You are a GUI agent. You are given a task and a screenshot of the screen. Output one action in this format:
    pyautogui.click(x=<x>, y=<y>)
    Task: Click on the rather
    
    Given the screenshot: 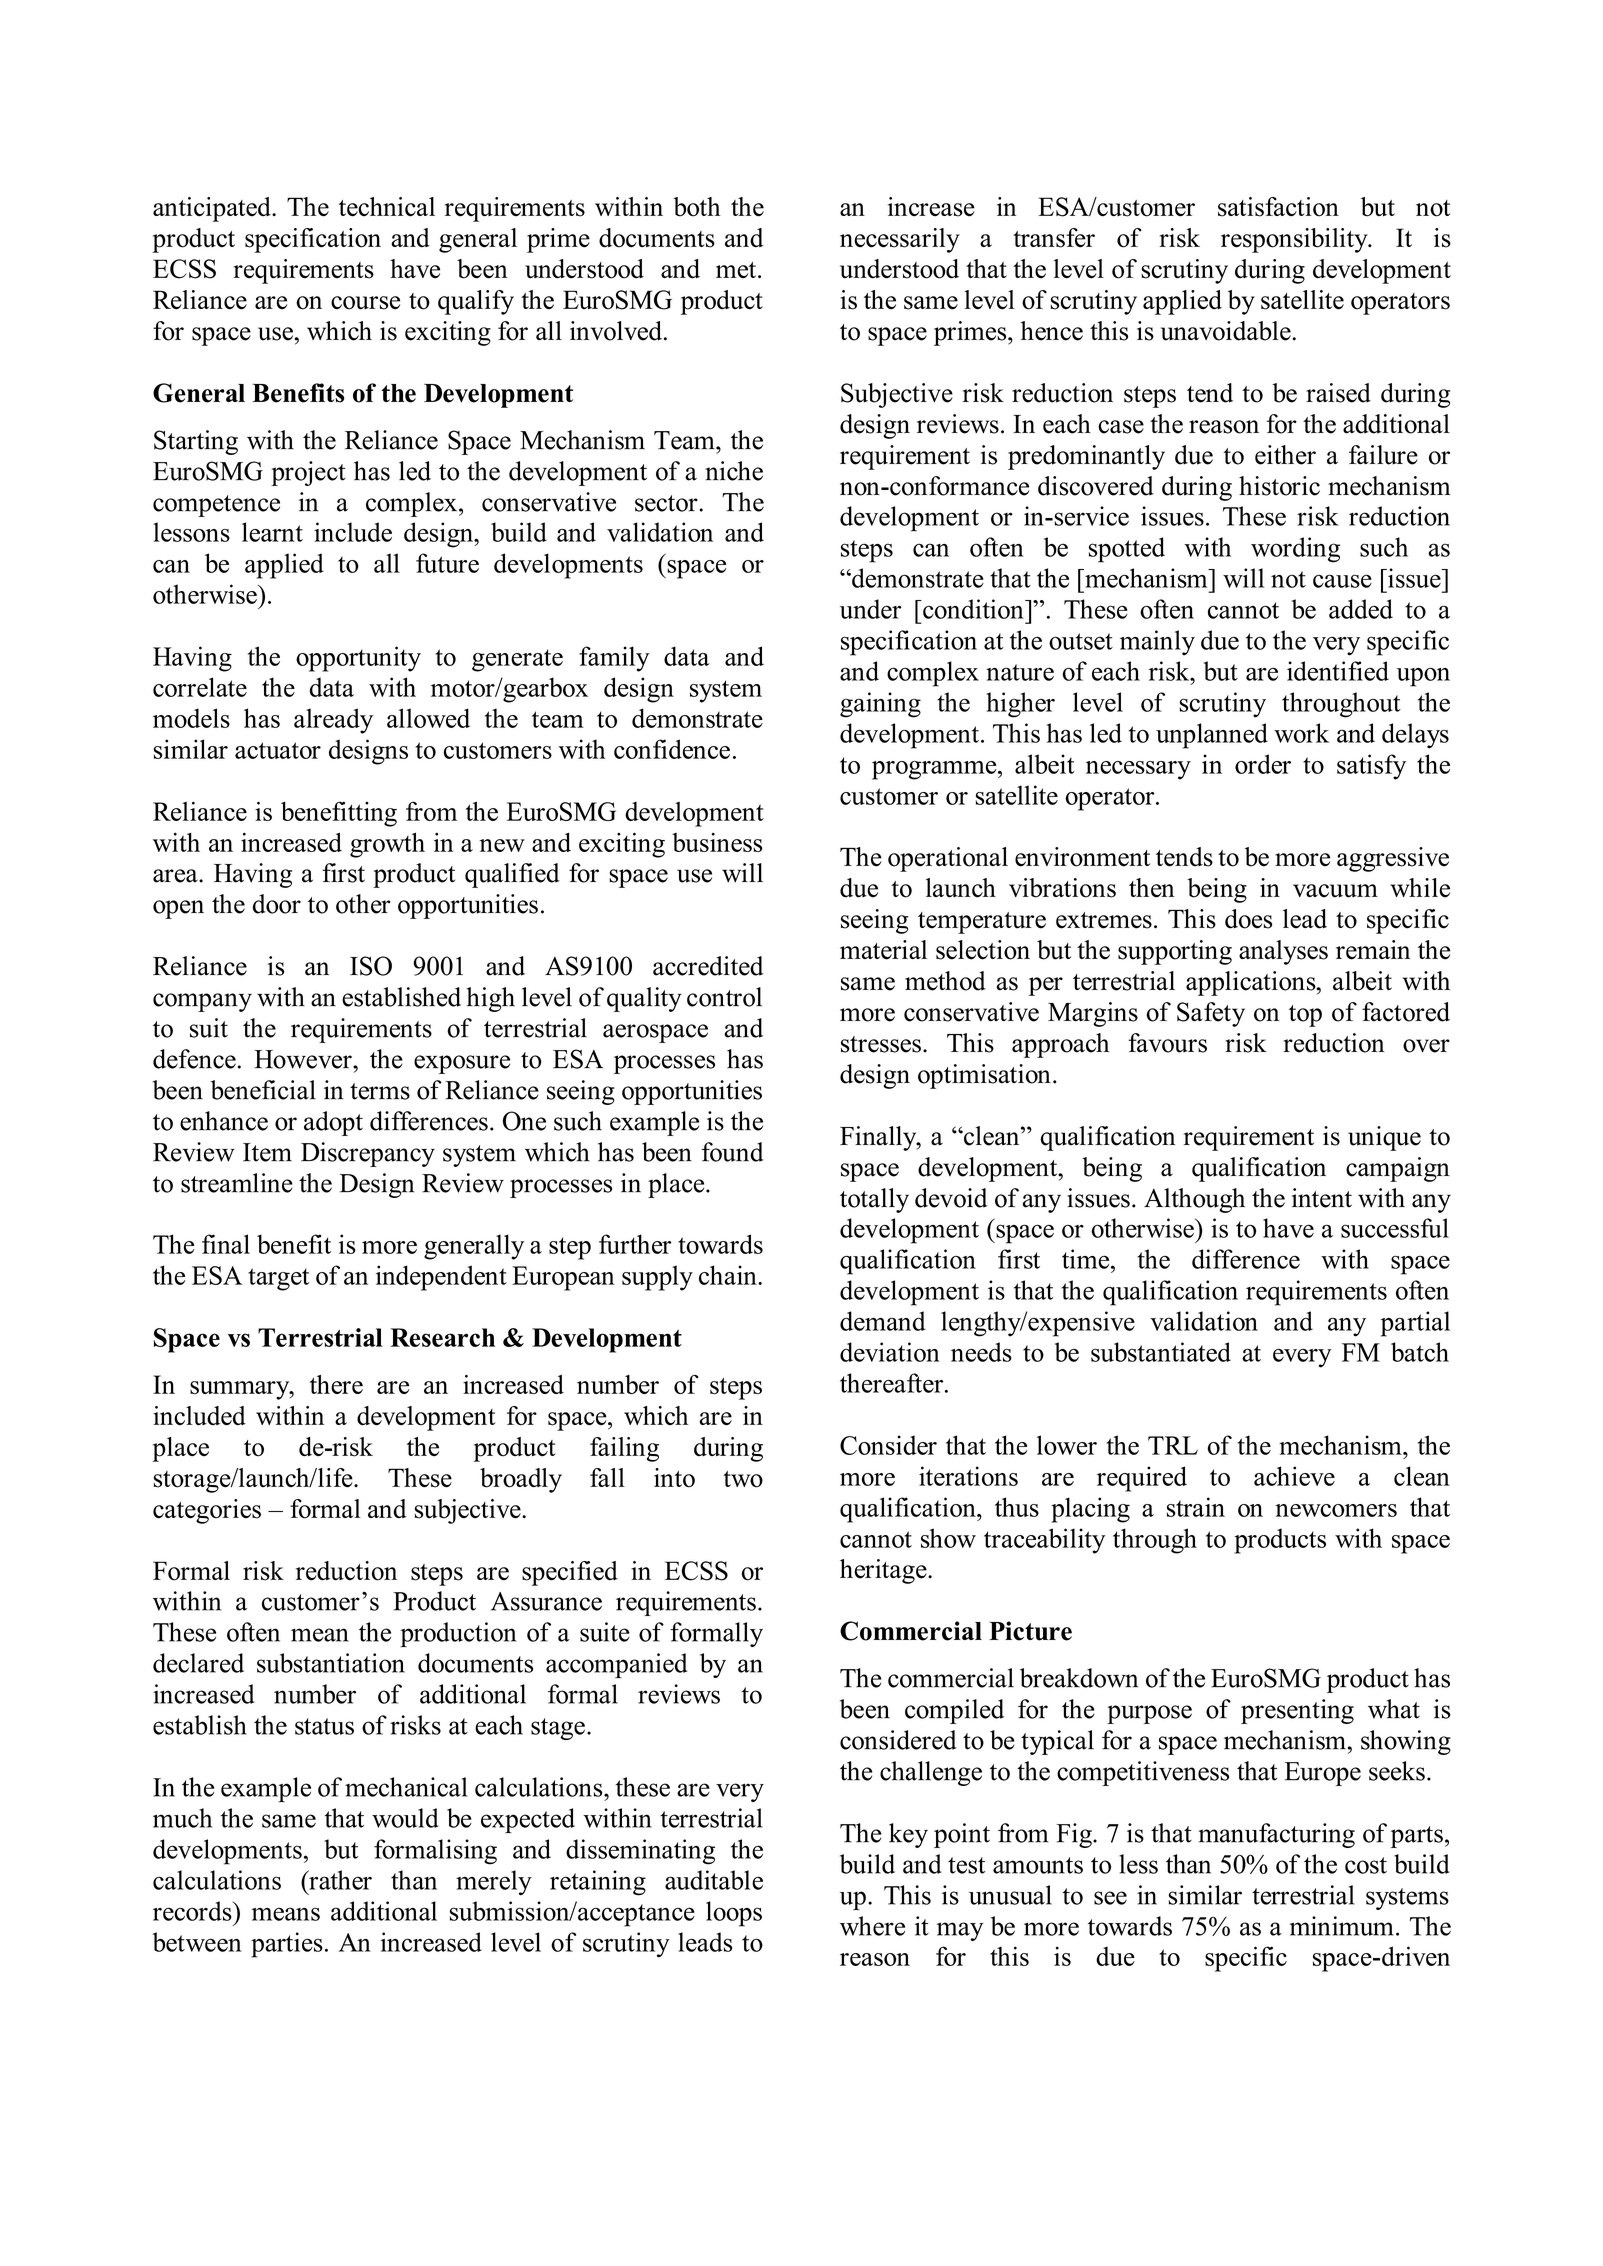 What is the action you would take?
    pyautogui.click(x=339, y=1880)
